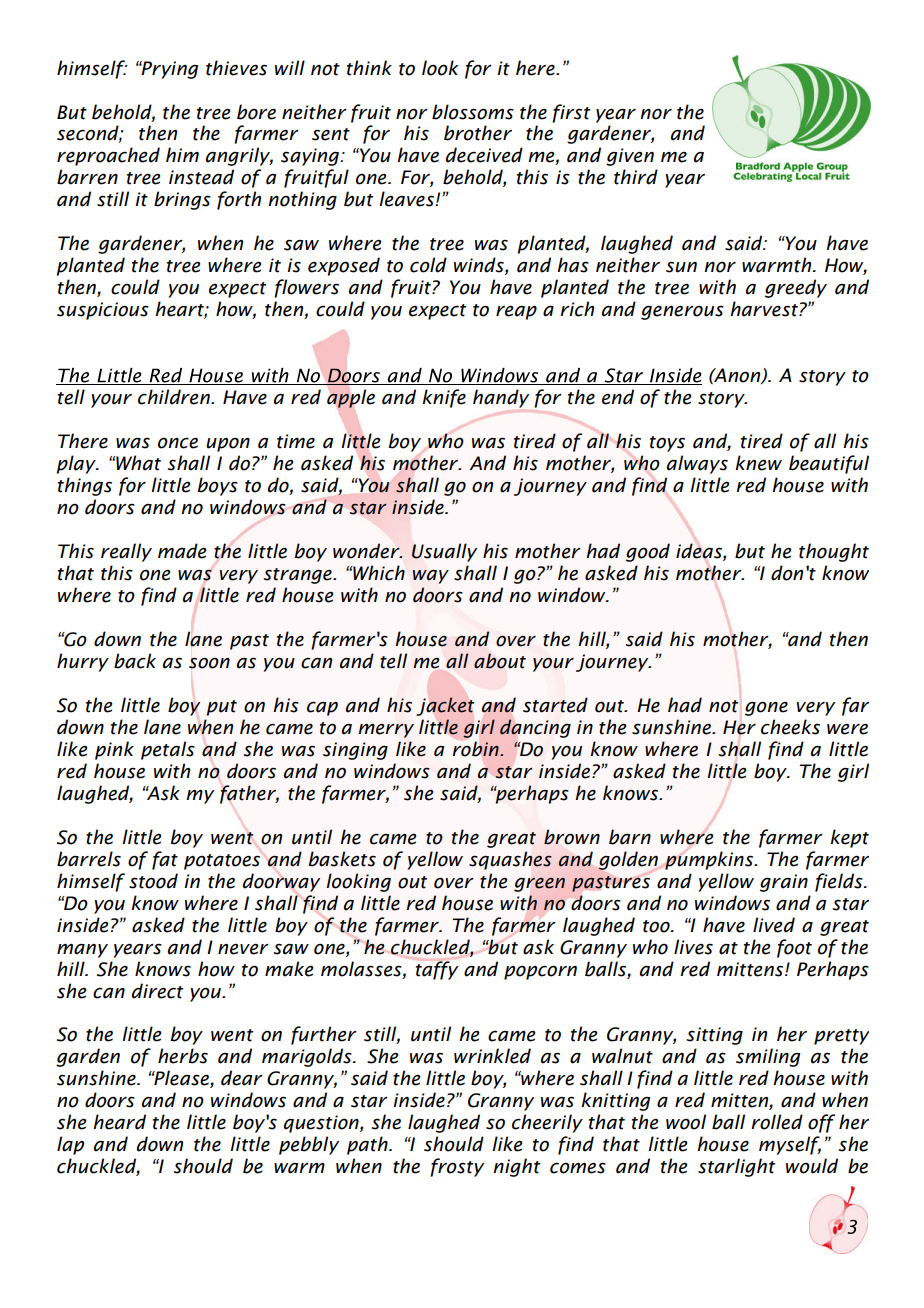 The width and height of the page is (924, 1308). Describe the element at coordinates (478, 133) in the page. I see `brother` at that location.
